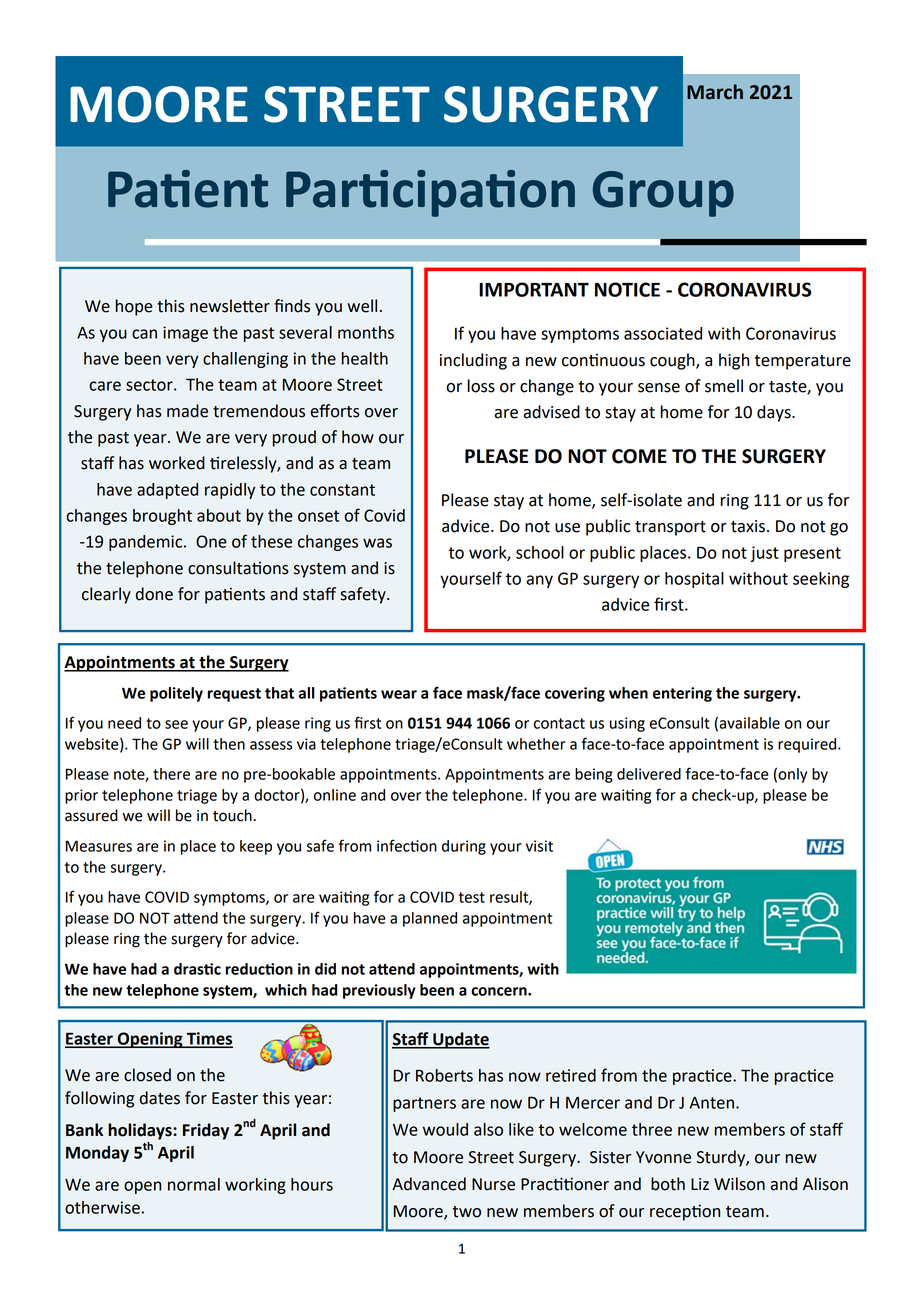 Image resolution: width=924 pixels, height=1308 pixels. Describe the element at coordinates (663, 194) in the screenshot. I see `Group` at that location.
